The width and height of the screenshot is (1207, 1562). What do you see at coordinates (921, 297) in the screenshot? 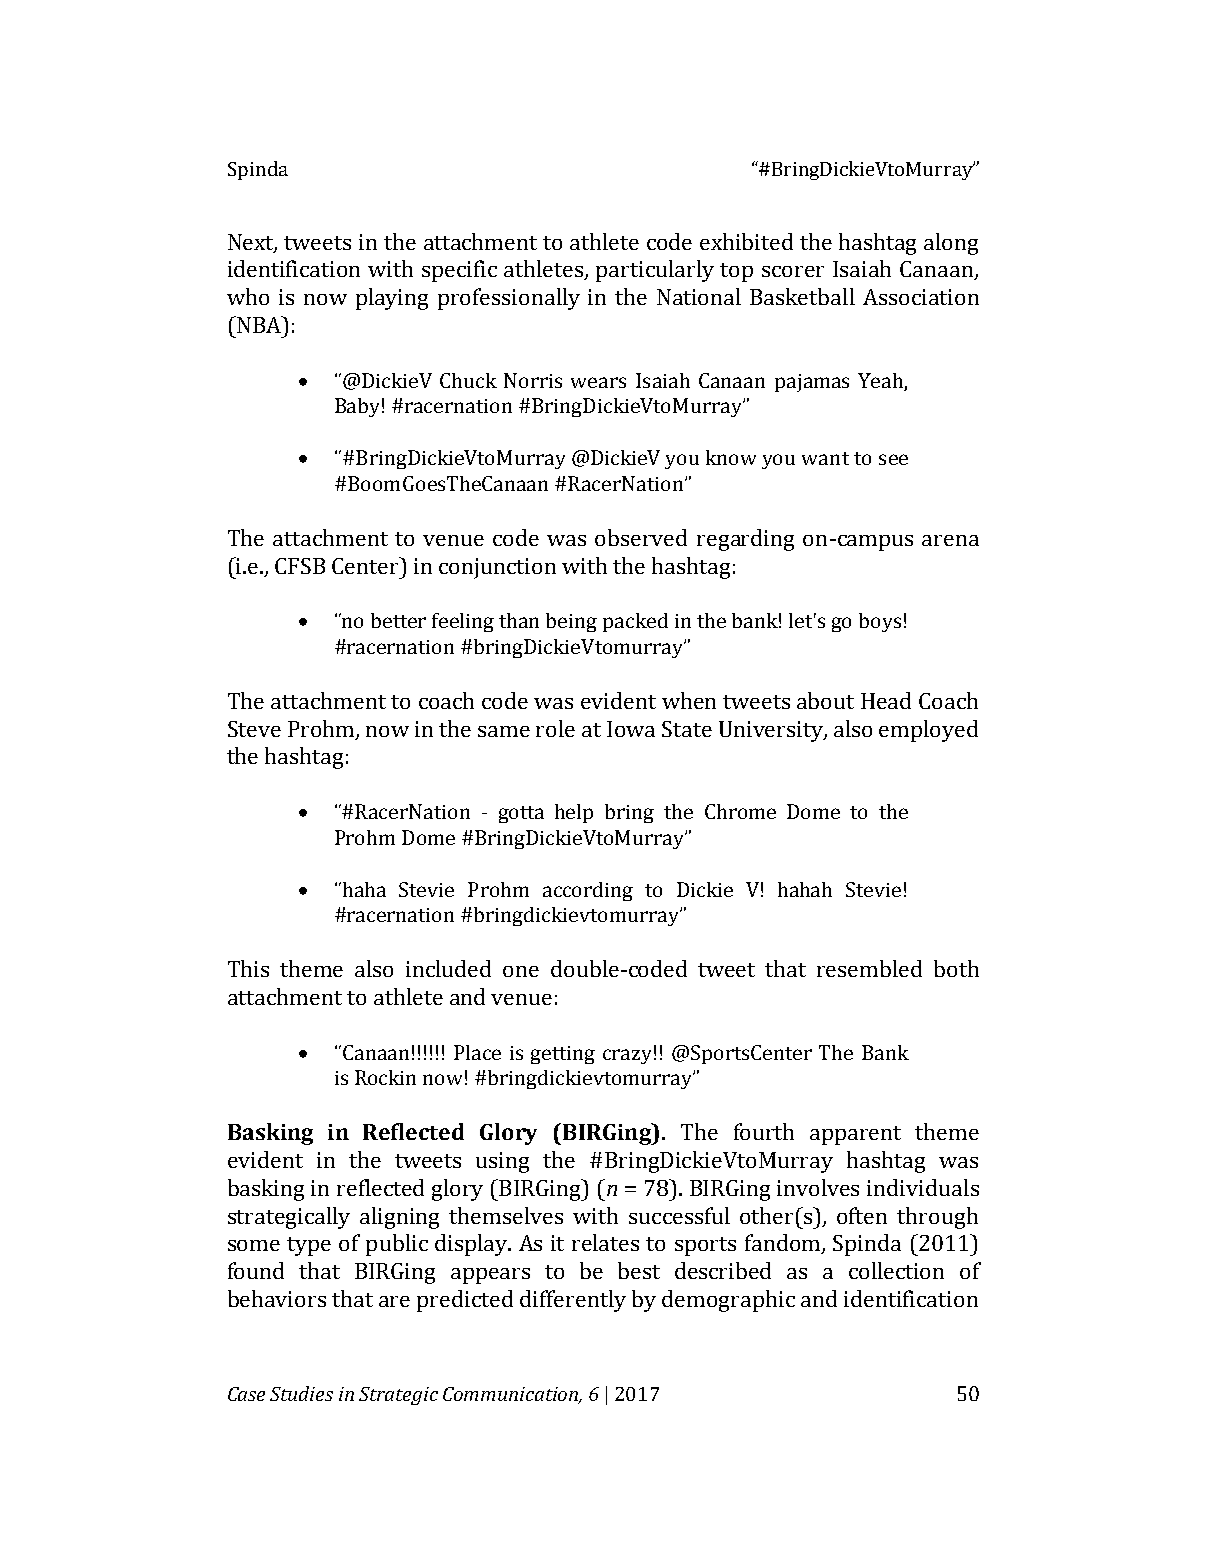
I see `Association` at bounding box center [921, 297].
